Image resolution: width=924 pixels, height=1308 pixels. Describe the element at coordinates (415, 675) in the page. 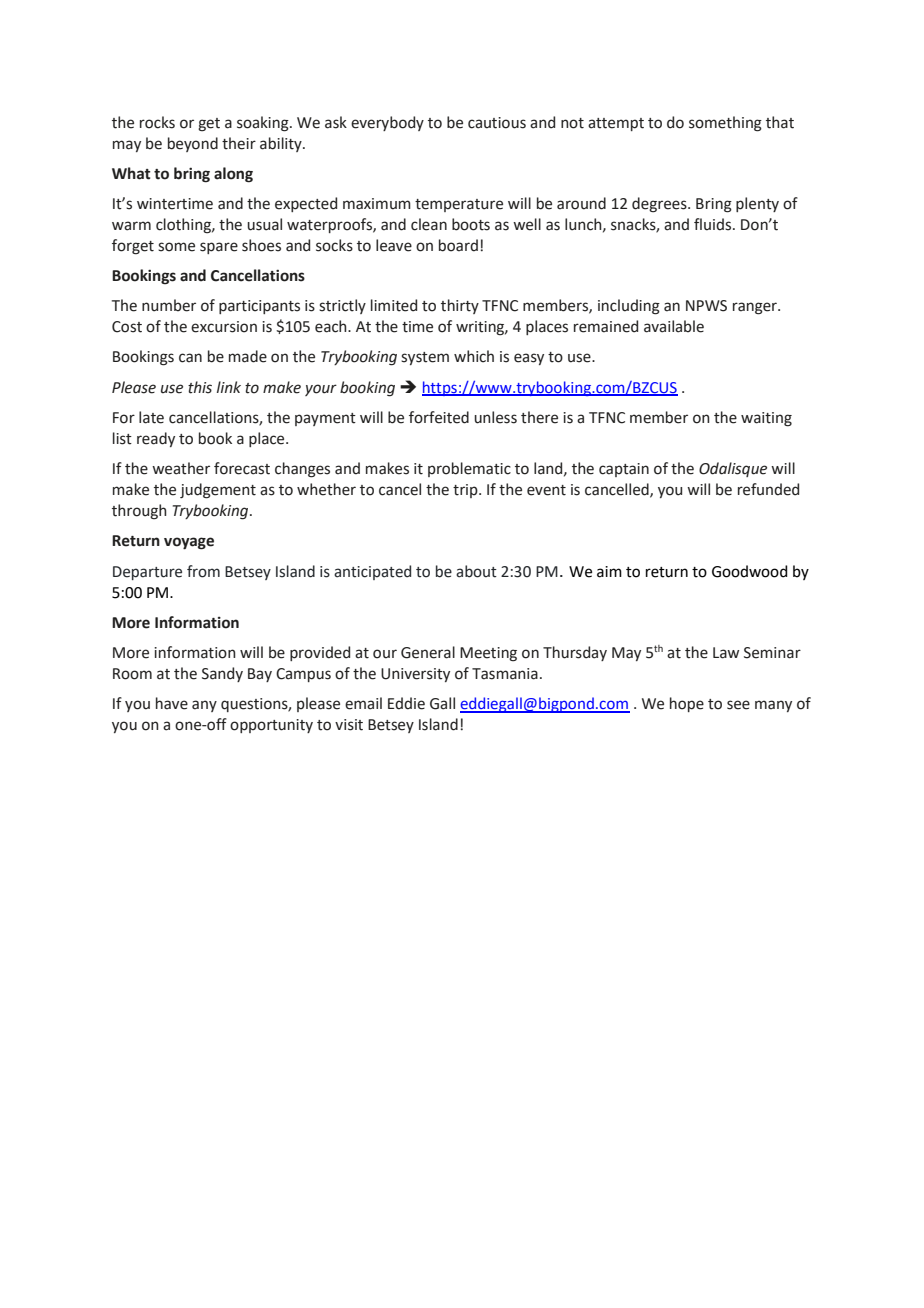

I see `University` at that location.
